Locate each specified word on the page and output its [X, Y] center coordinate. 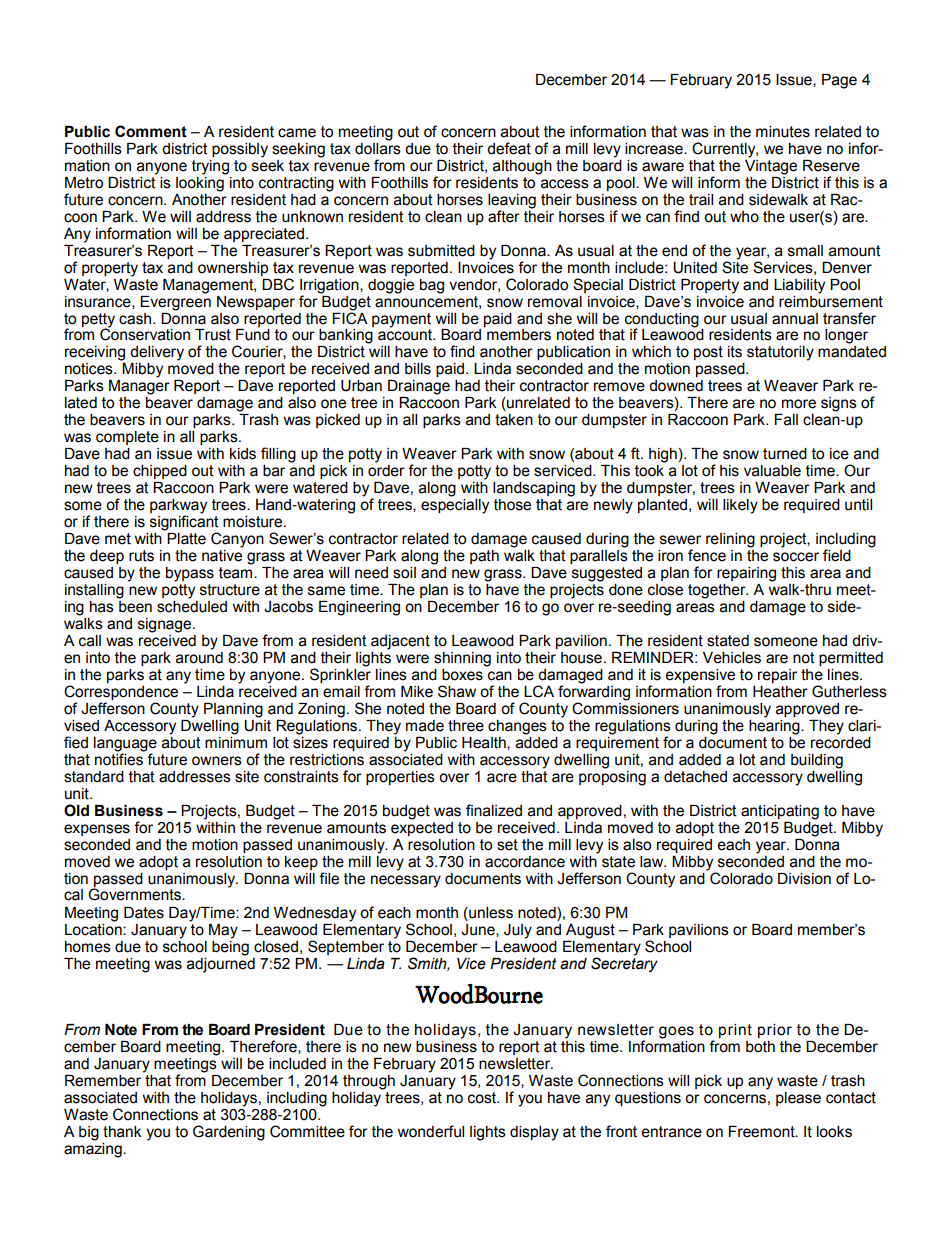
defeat [509, 148]
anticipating [780, 812]
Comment [151, 131]
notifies [120, 758]
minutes [783, 132]
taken [514, 420]
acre [502, 778]
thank [122, 1132]
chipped [160, 472]
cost [483, 1098]
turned [785, 454]
